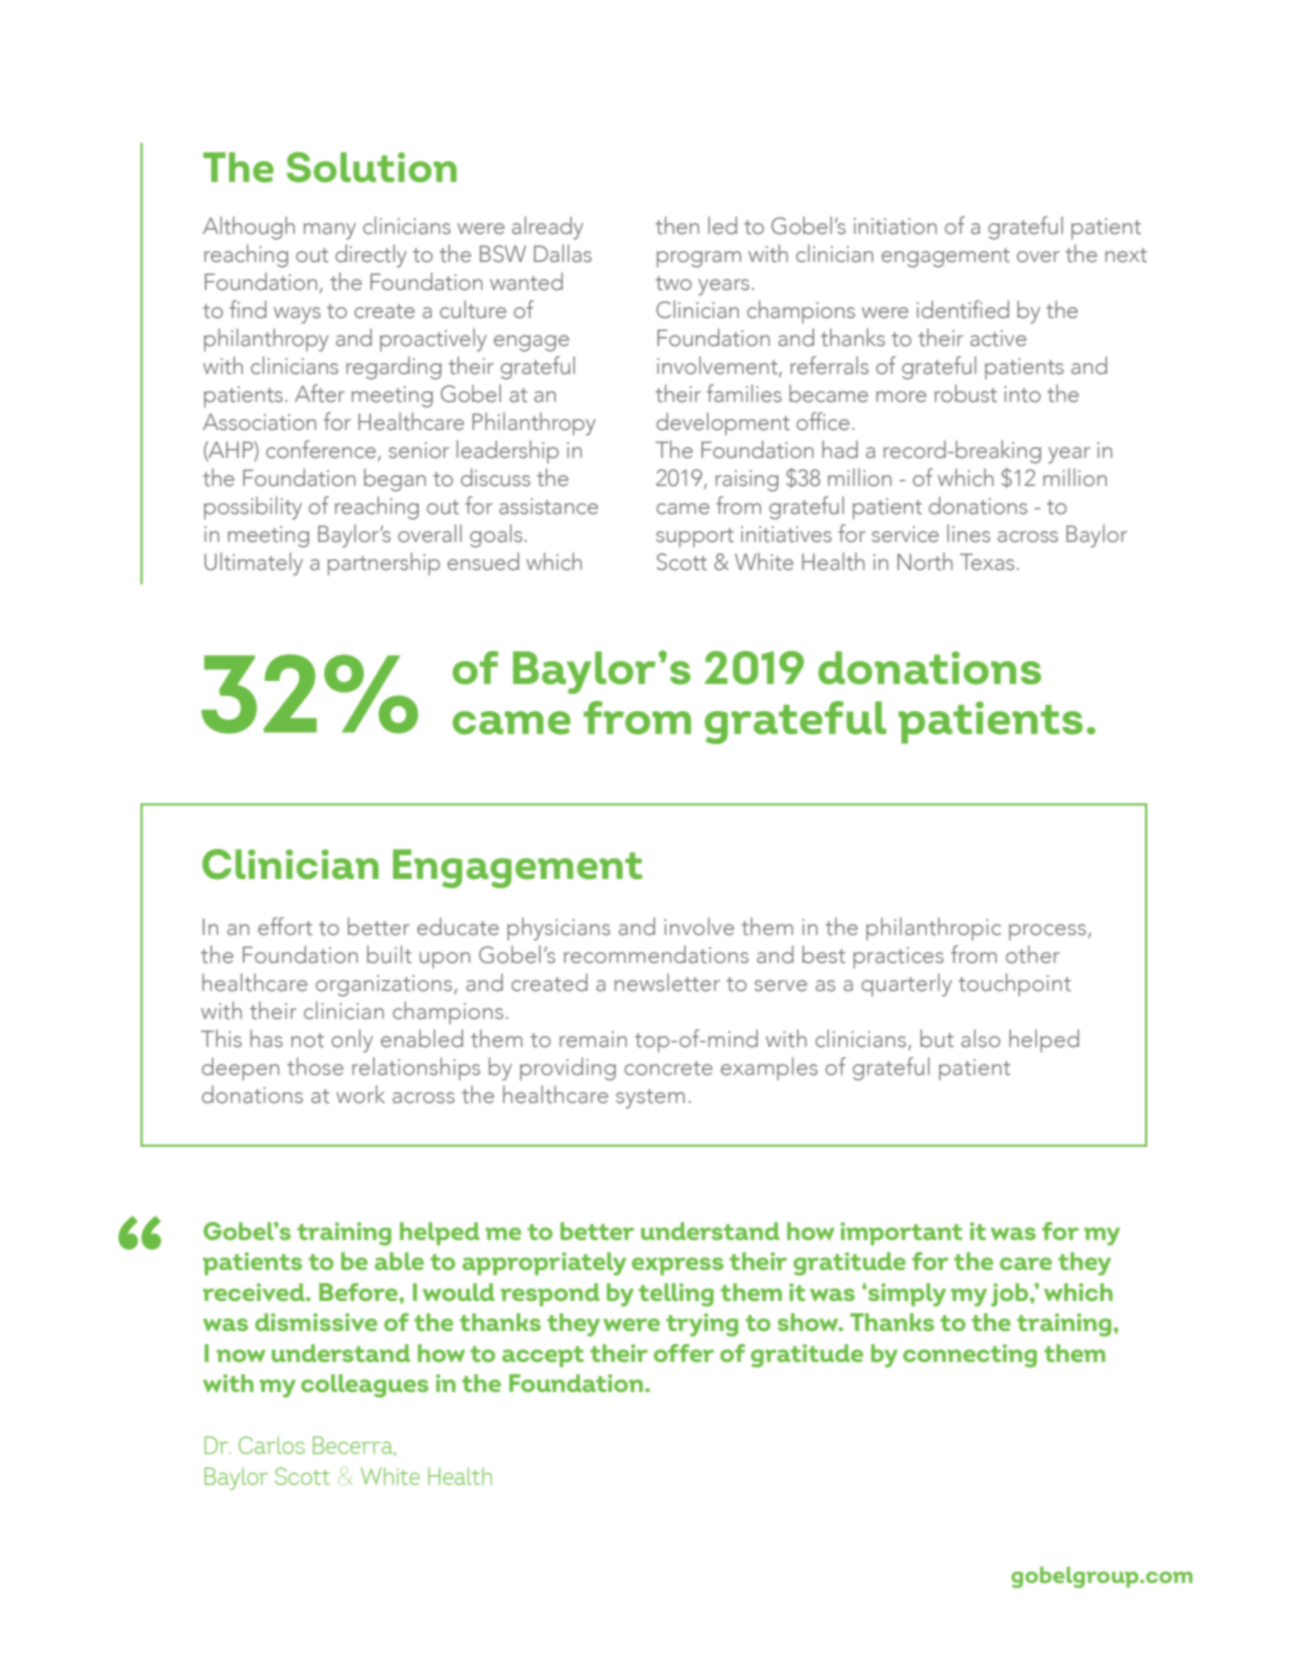 The width and height of the screenshot is (1296, 1677). What do you see at coordinates (895, 226) in the screenshot?
I see `initiation` at bounding box center [895, 226].
